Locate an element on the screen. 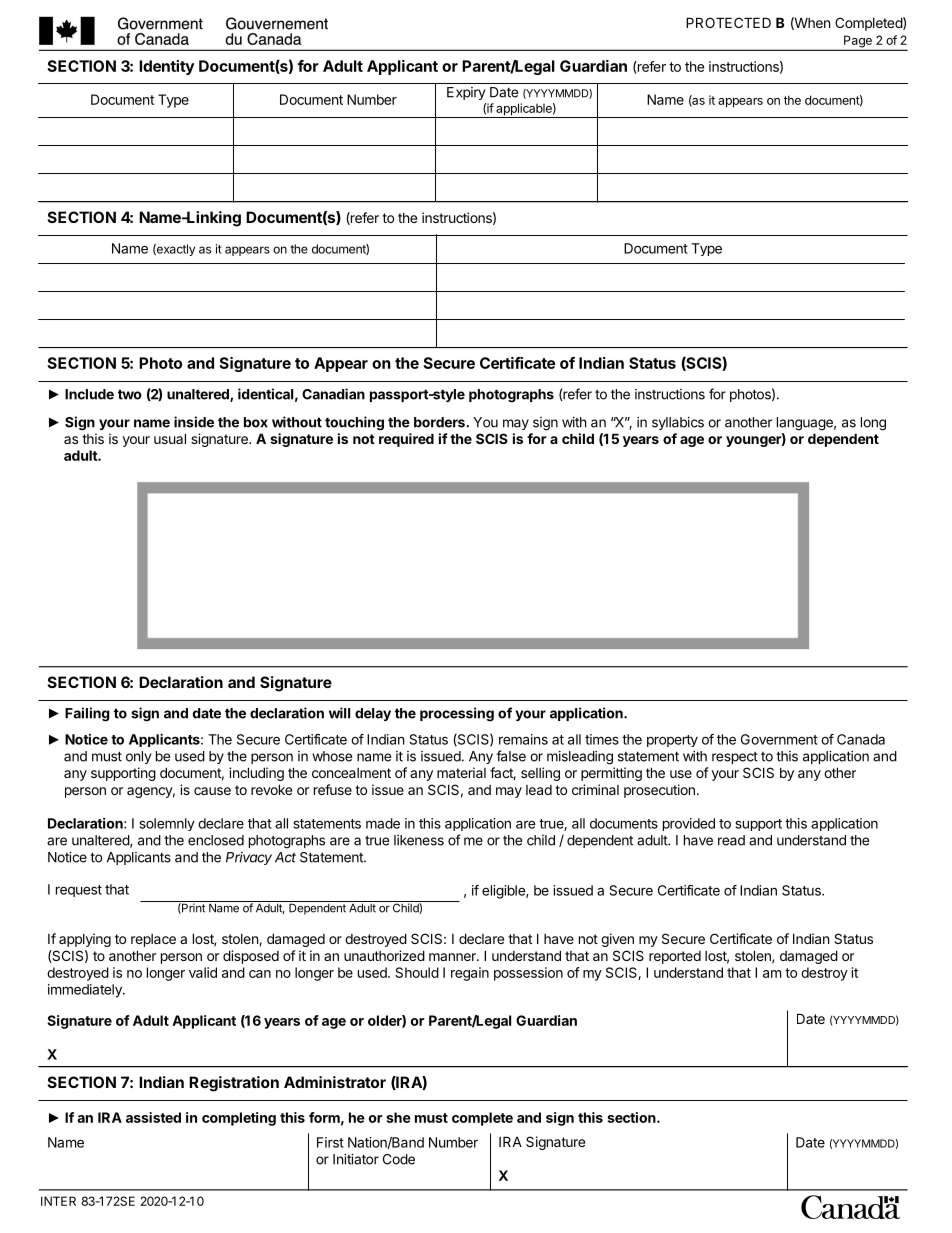 This screenshot has width=952, height=1233. Government is located at coordinates (779, 739).
